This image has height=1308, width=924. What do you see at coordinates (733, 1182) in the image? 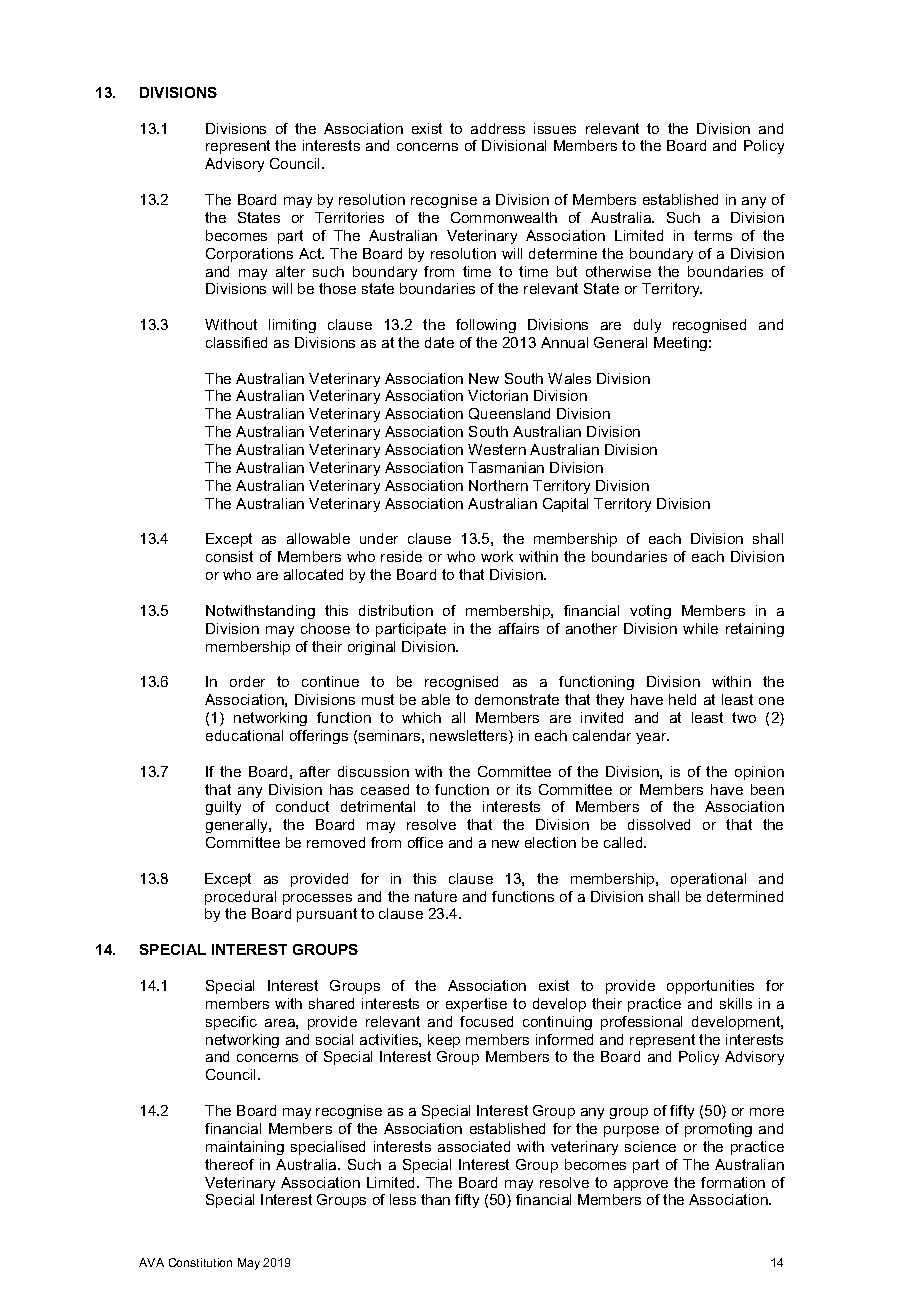
I see `formation` at bounding box center [733, 1182].
